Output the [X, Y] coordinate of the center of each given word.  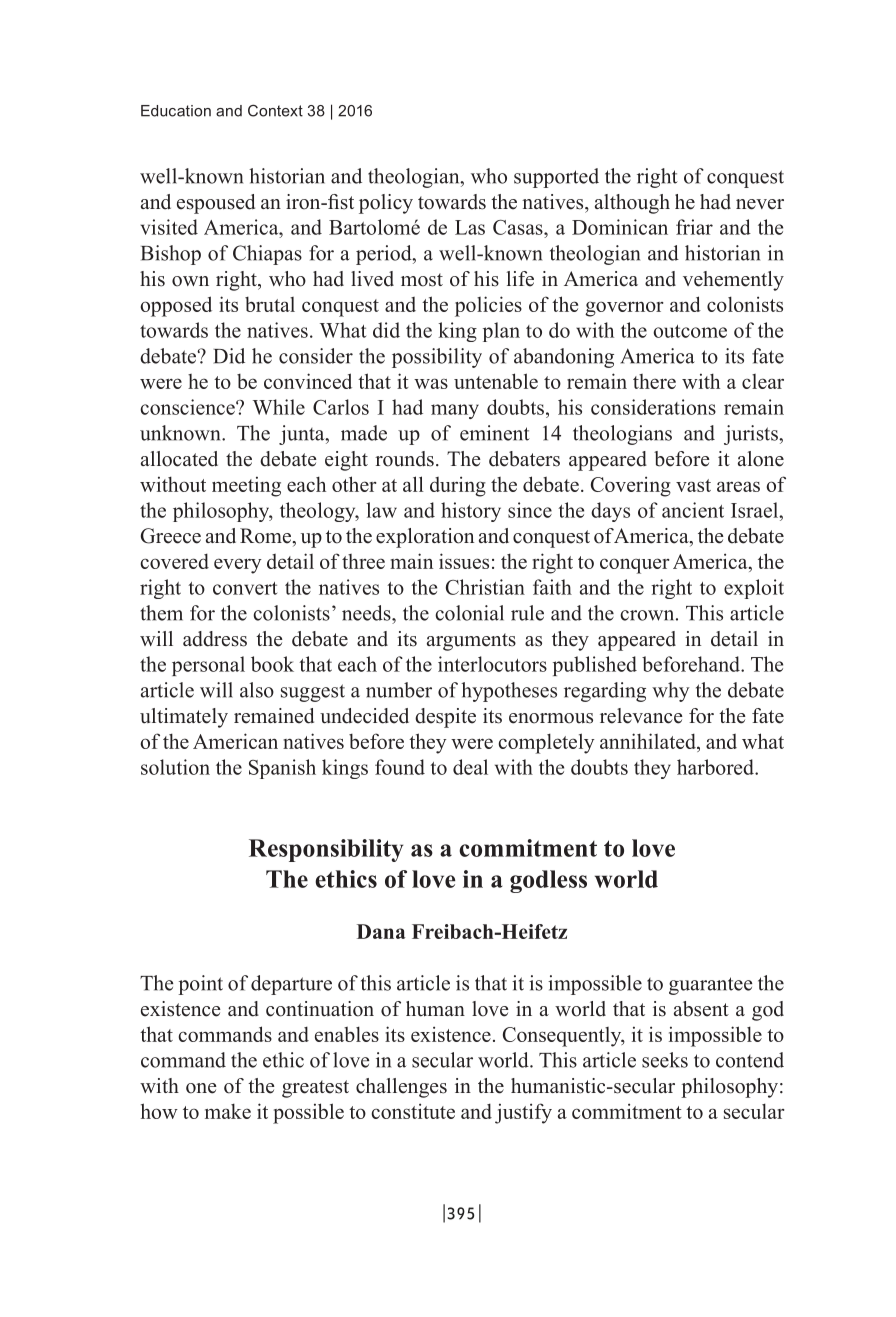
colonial [469, 613]
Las [470, 227]
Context [275, 110]
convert [245, 588]
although [632, 204]
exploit [754, 589]
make [228, 1111]
